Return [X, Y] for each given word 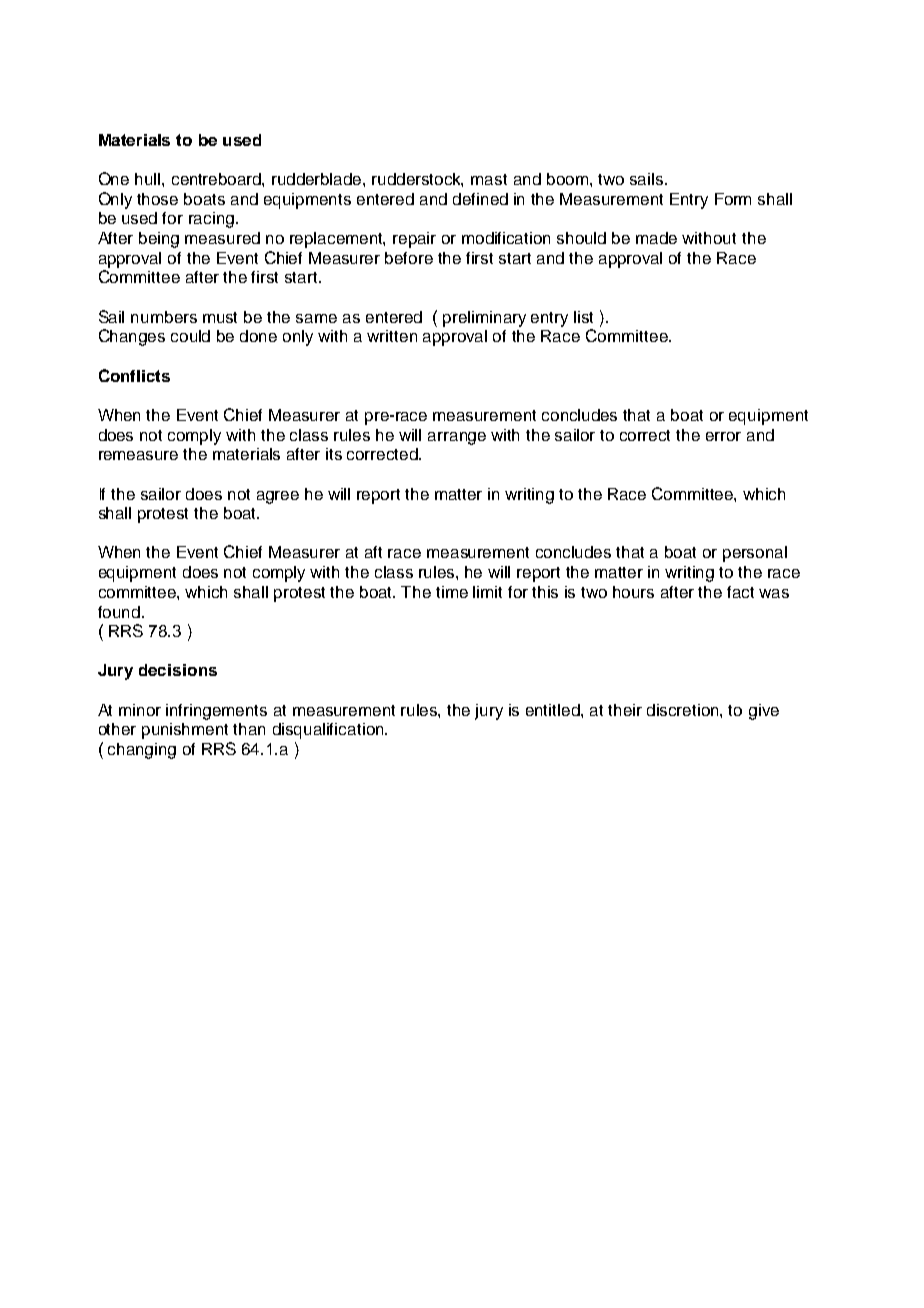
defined [480, 199]
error [723, 436]
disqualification [329, 731]
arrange [457, 438]
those [157, 199]
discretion [684, 710]
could [190, 336]
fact [740, 592]
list [583, 317]
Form [733, 199]
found [119, 612]
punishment [185, 731]
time [452, 592]
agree [278, 497]
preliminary [484, 319]
